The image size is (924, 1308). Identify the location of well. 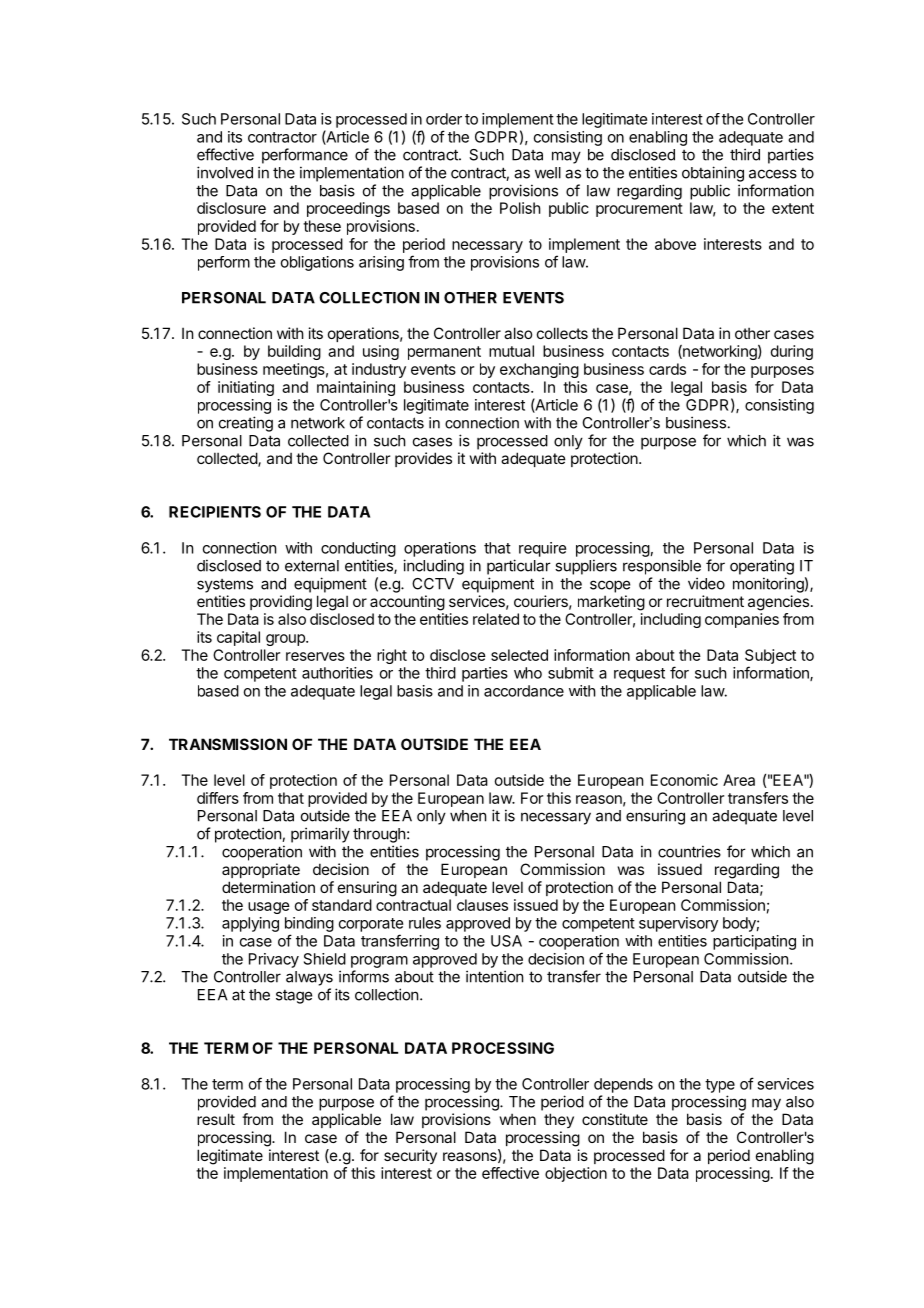
(548, 173).
